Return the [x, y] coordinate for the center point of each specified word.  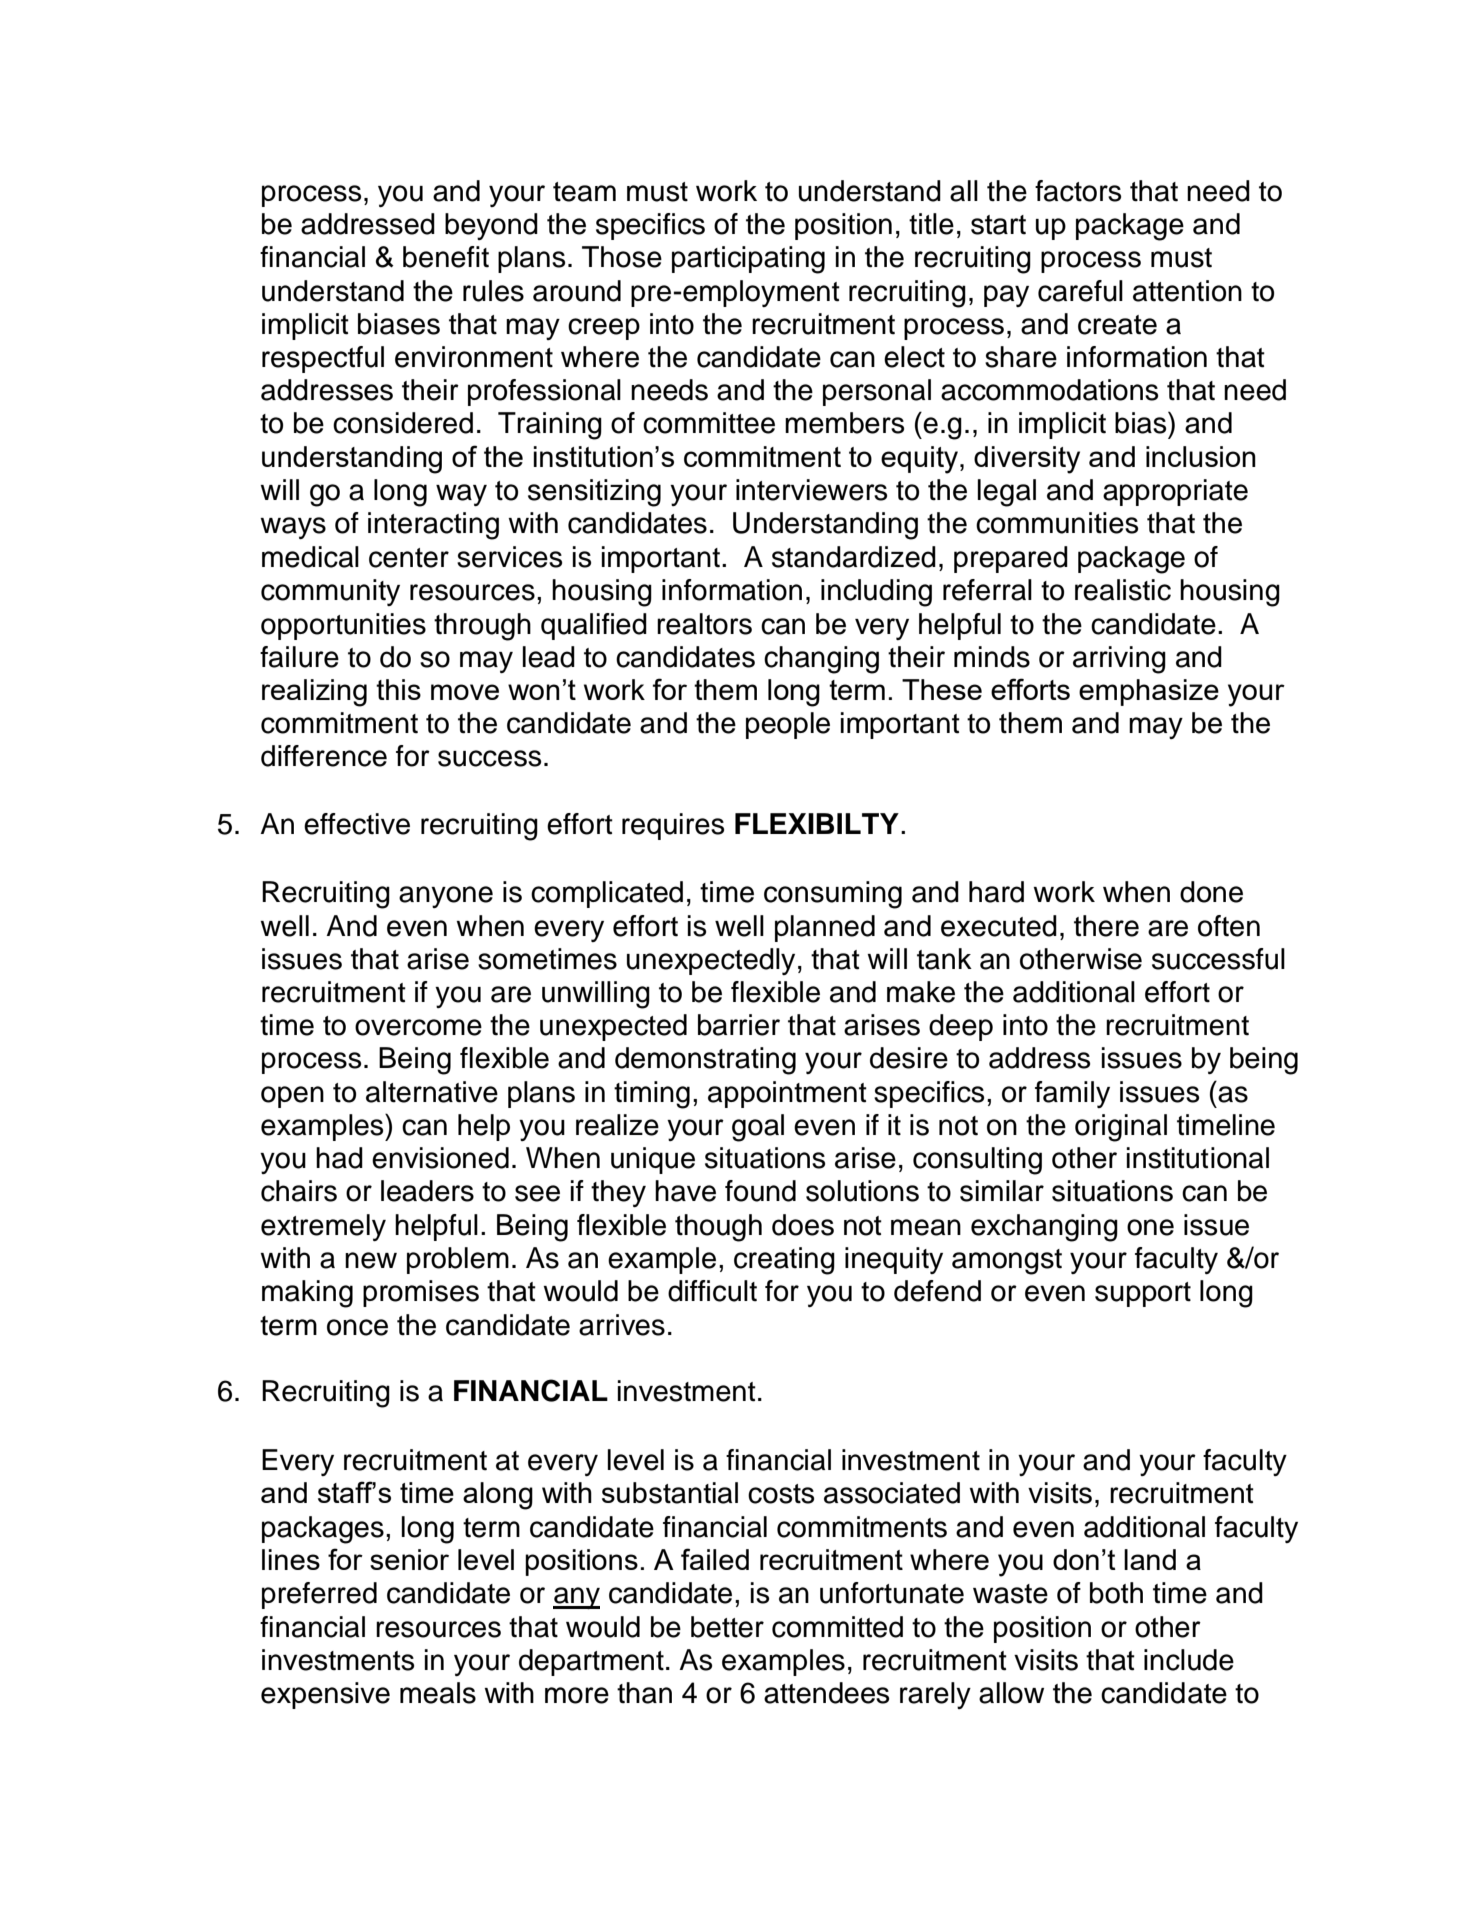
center [409, 558]
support [1143, 1294]
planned [825, 928]
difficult [712, 1291]
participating [748, 260]
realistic [1123, 590]
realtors [704, 624]
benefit [446, 257]
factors [1078, 191]
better [727, 1627]
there [1106, 926]
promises [421, 1293]
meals [438, 1693]
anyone [446, 897]
